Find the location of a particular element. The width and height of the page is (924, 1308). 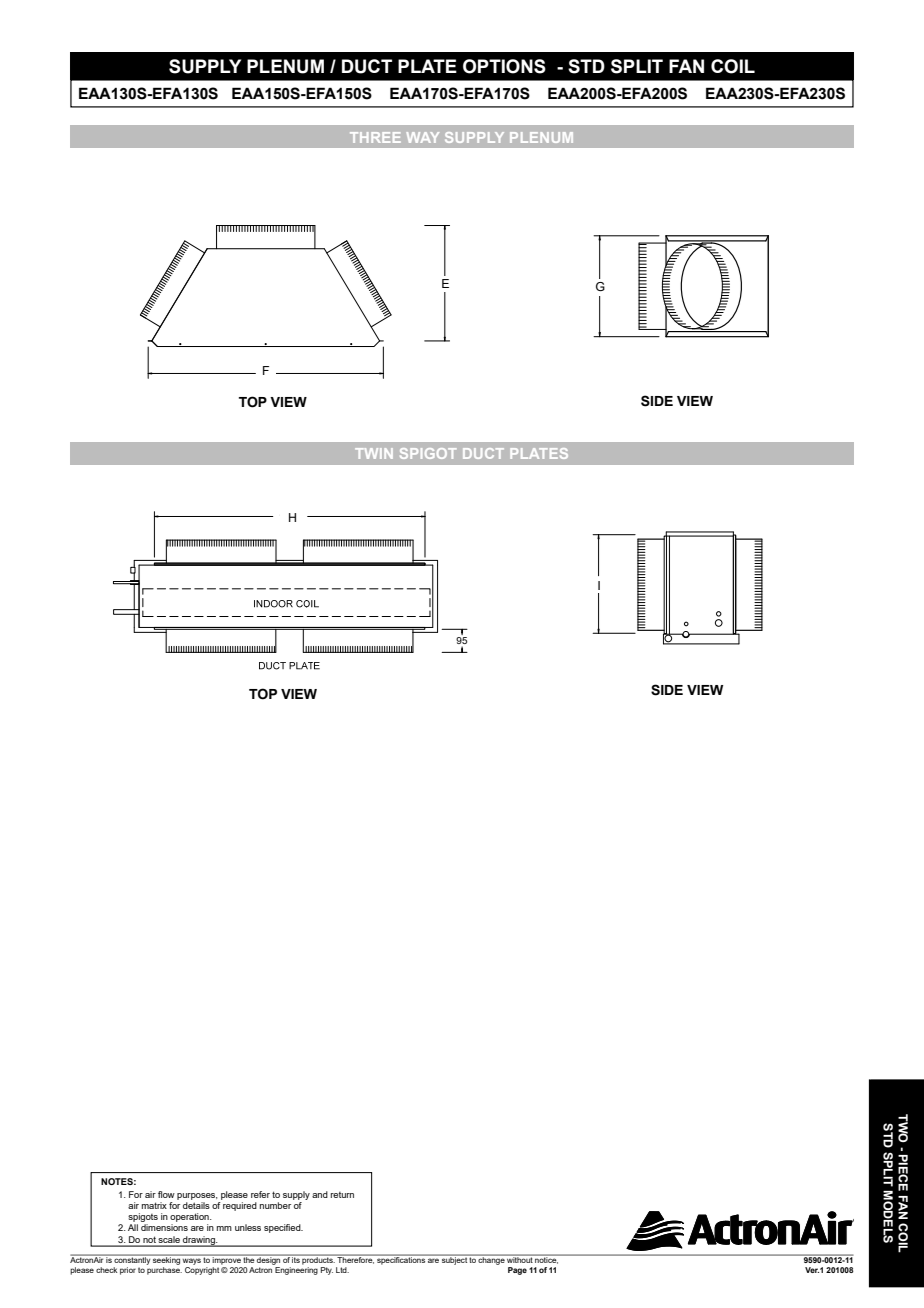

purposes is located at coordinates (197, 1196).
